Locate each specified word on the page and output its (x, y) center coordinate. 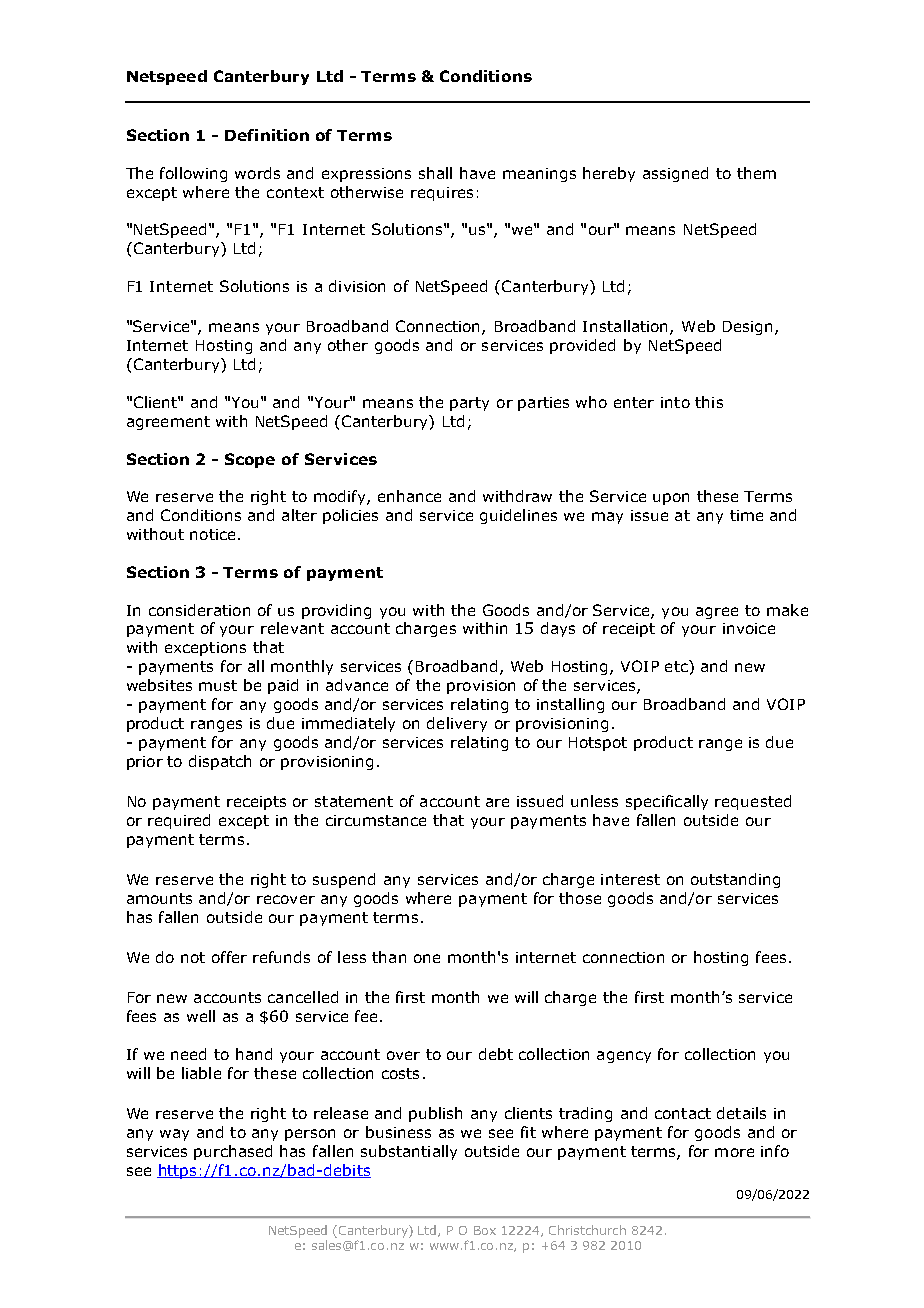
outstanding (735, 880)
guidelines (518, 516)
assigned (675, 174)
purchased (233, 1152)
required (179, 821)
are (497, 802)
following (193, 174)
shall (435, 173)
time (746, 515)
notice (212, 534)
